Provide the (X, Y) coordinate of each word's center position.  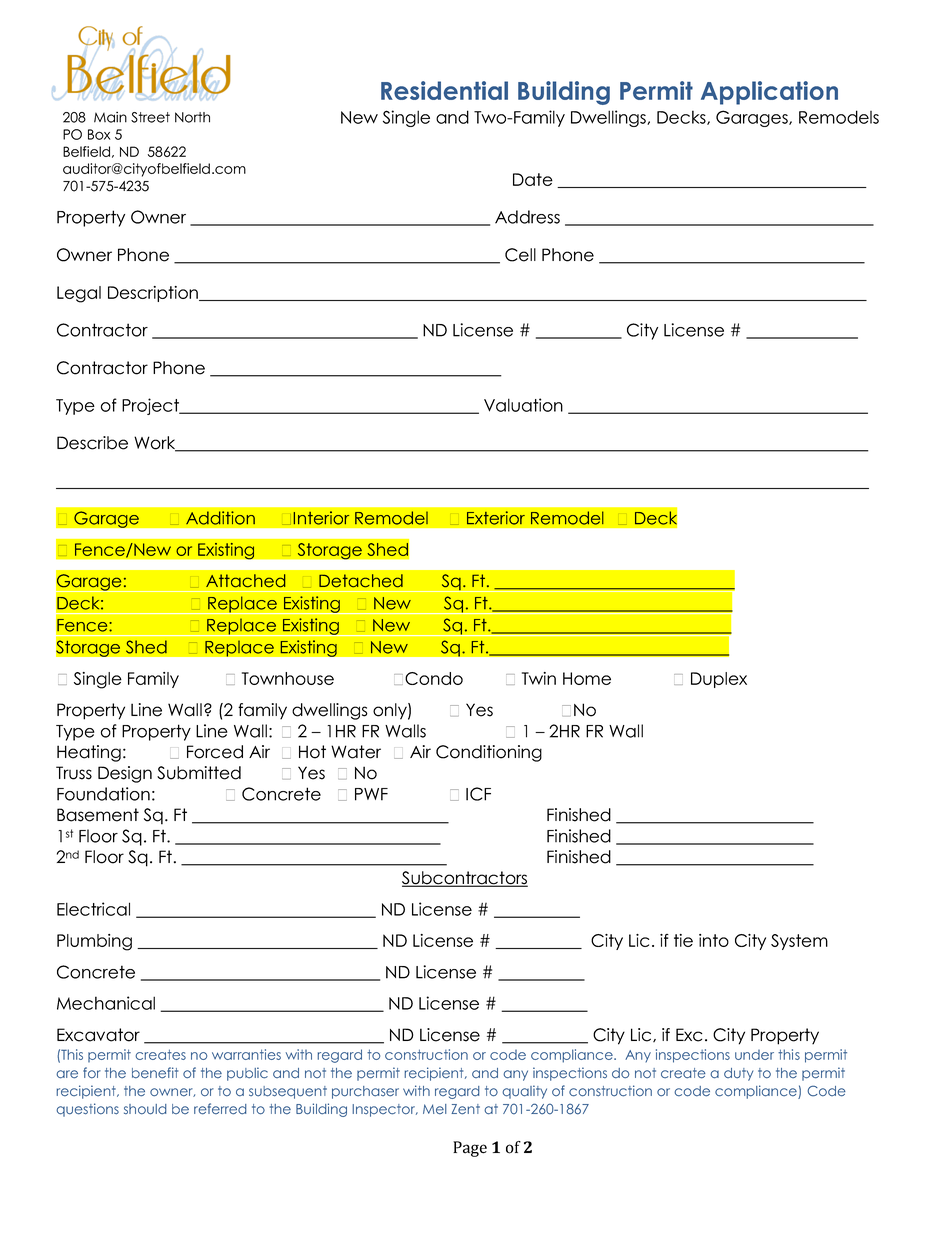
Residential (444, 90)
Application (769, 93)
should (145, 1109)
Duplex (719, 680)
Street (150, 117)
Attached (246, 581)
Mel (435, 1109)
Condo (434, 678)
